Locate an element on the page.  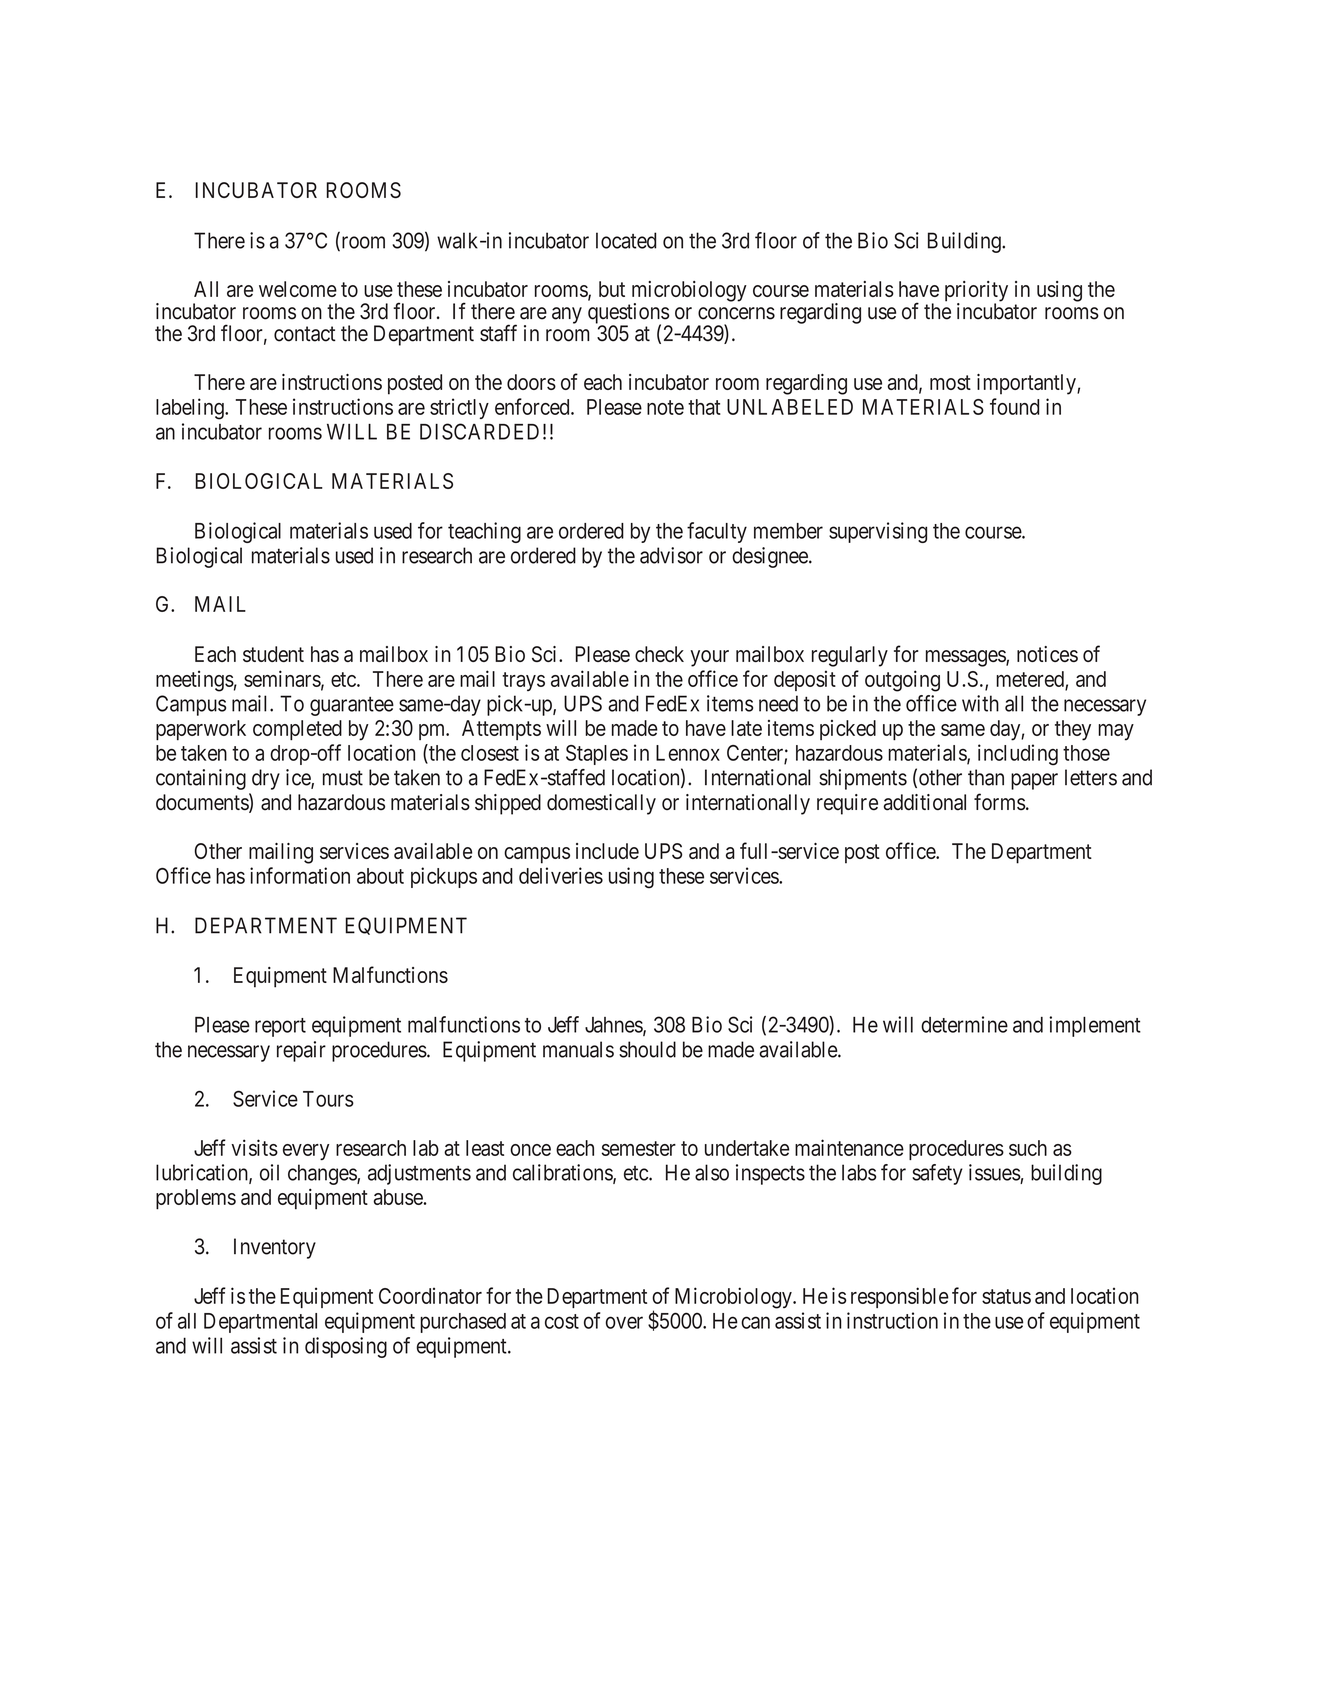
repair is located at coordinates (301, 1051).
